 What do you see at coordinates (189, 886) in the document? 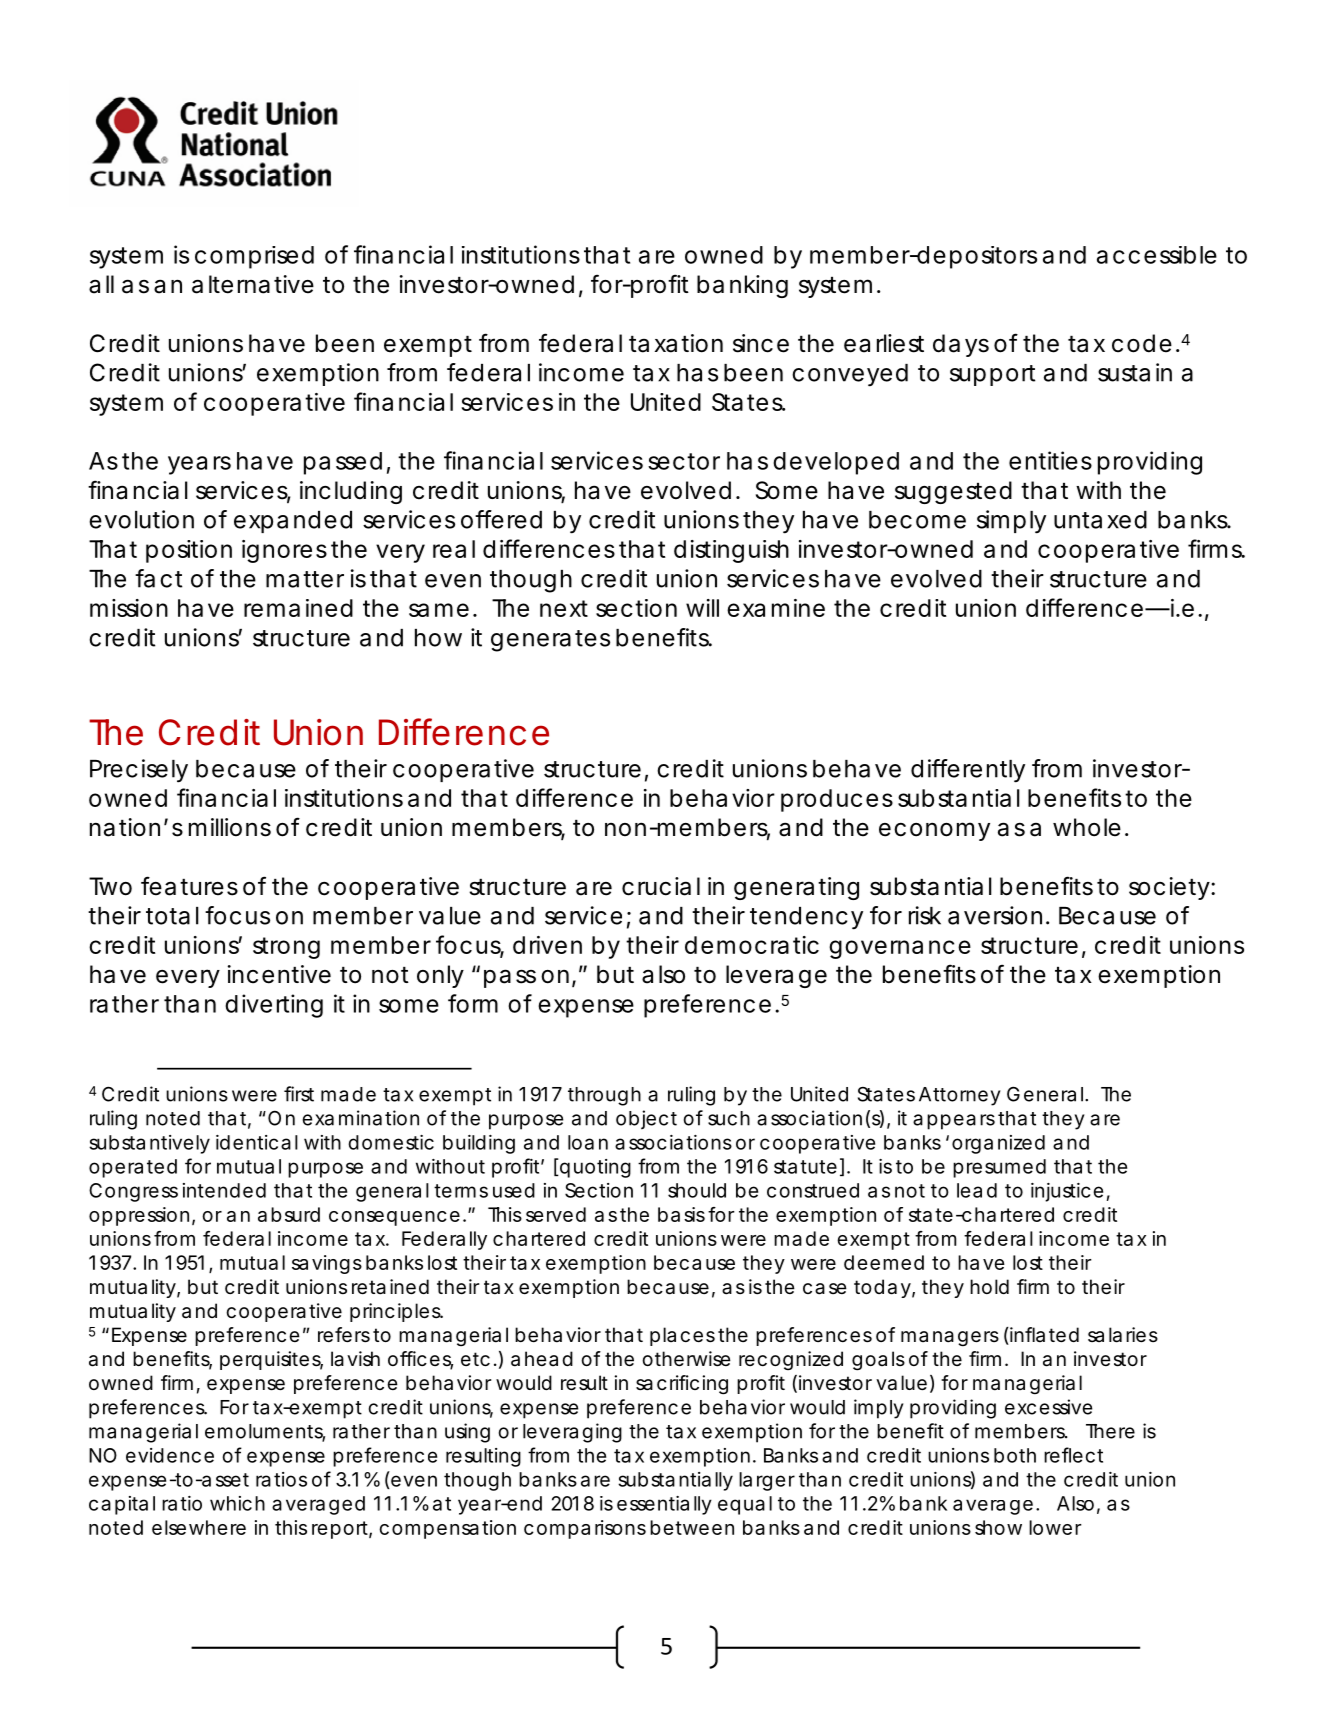
I see `features` at bounding box center [189, 886].
